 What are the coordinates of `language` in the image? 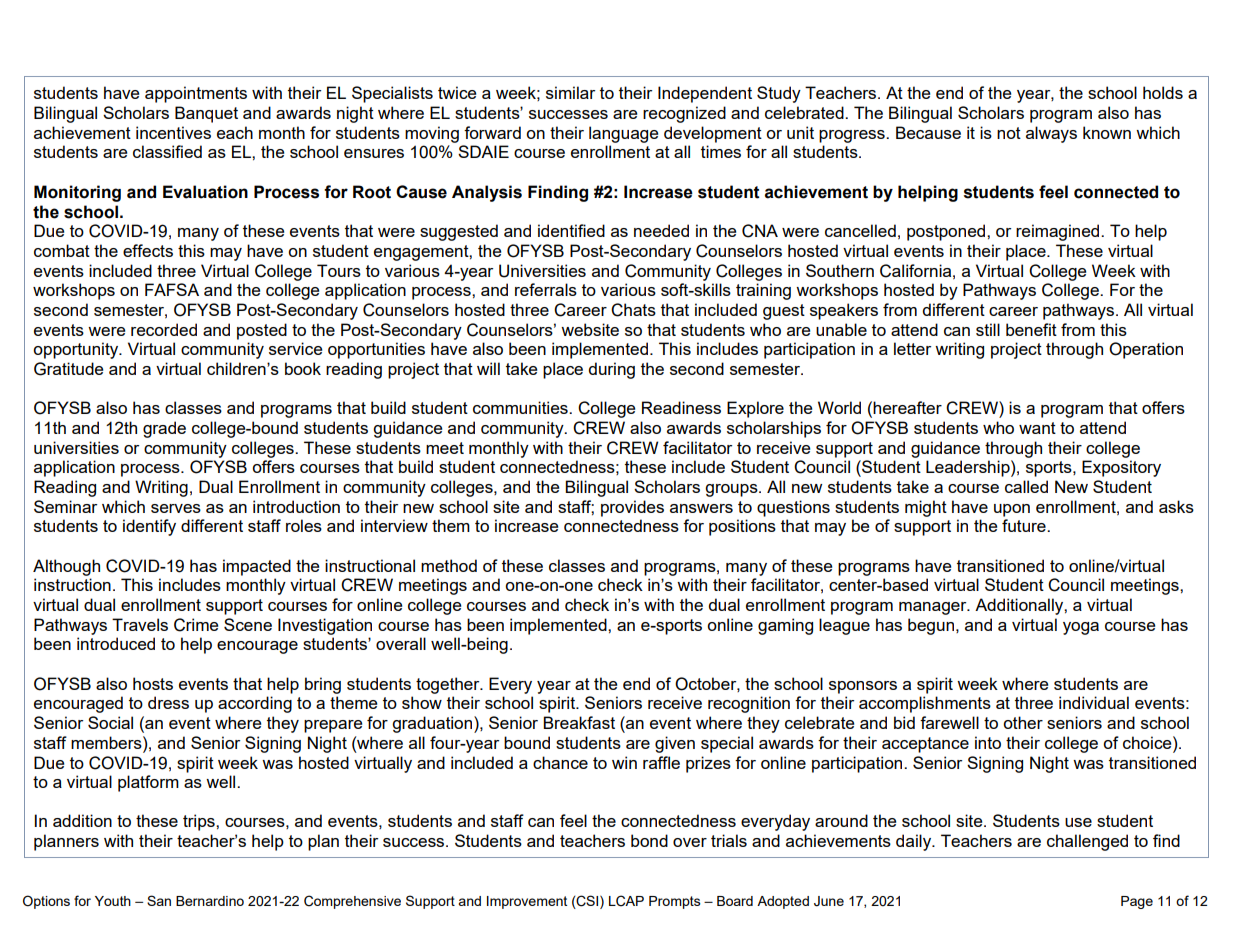 It's located at (623, 134).
